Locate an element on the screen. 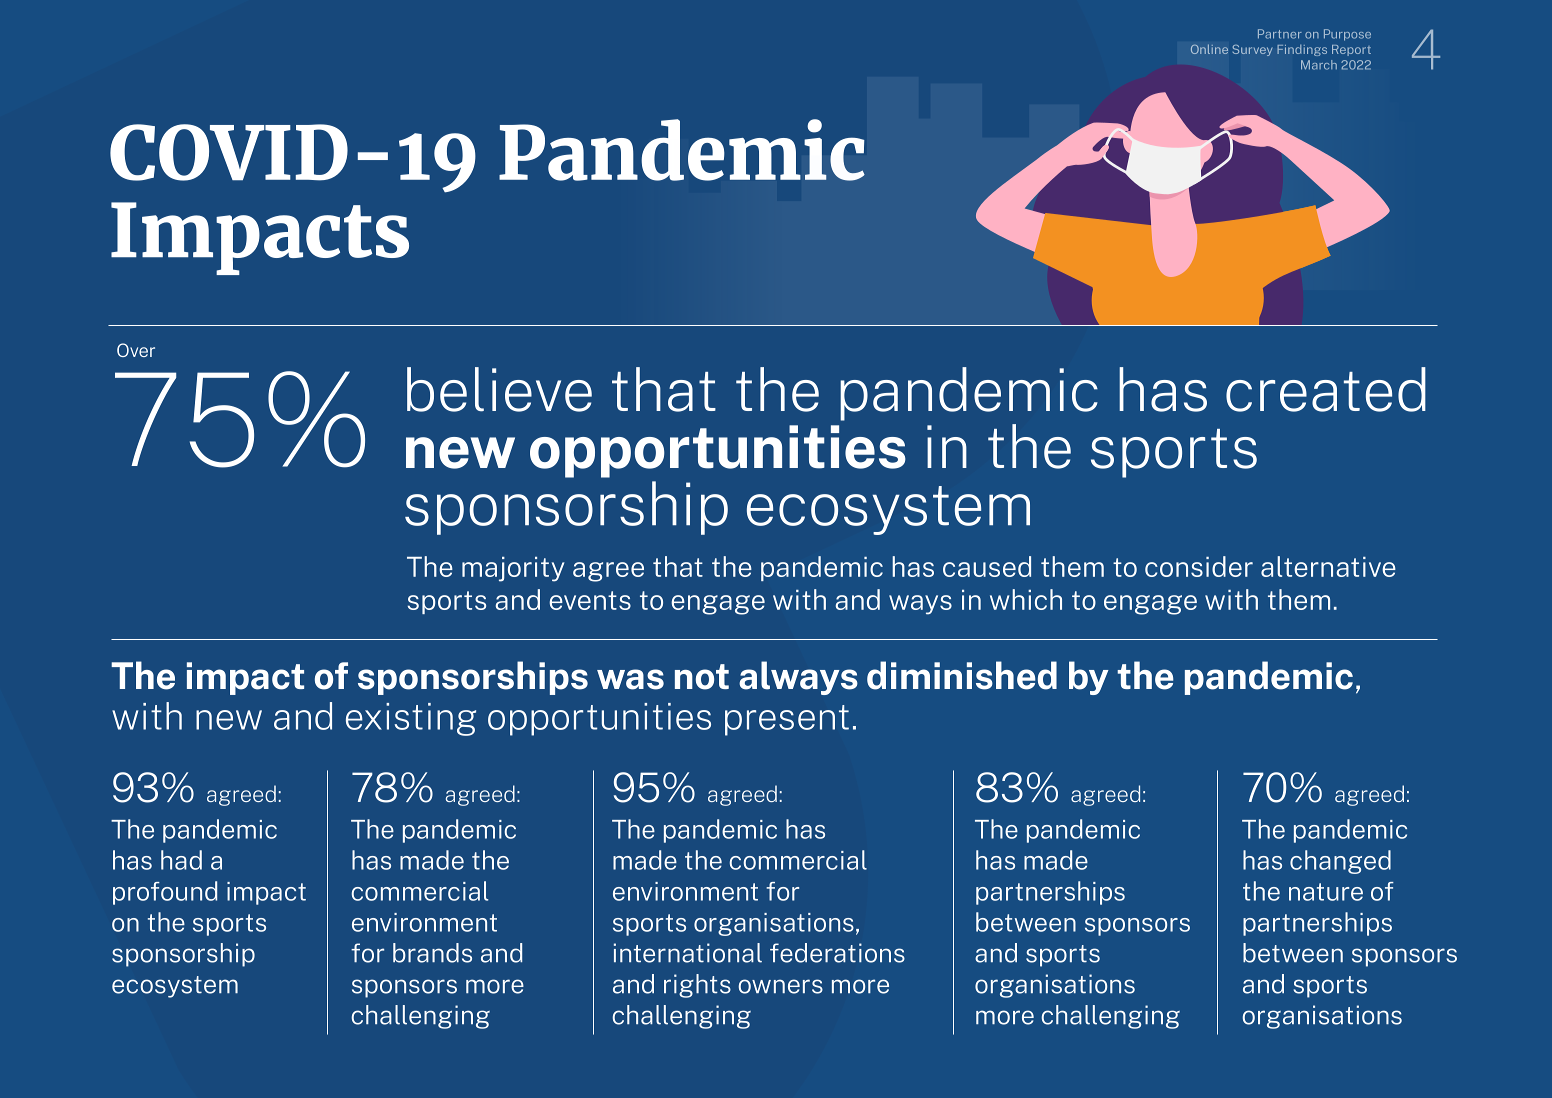 This screenshot has height=1098, width=1552. brands is located at coordinates (432, 953).
